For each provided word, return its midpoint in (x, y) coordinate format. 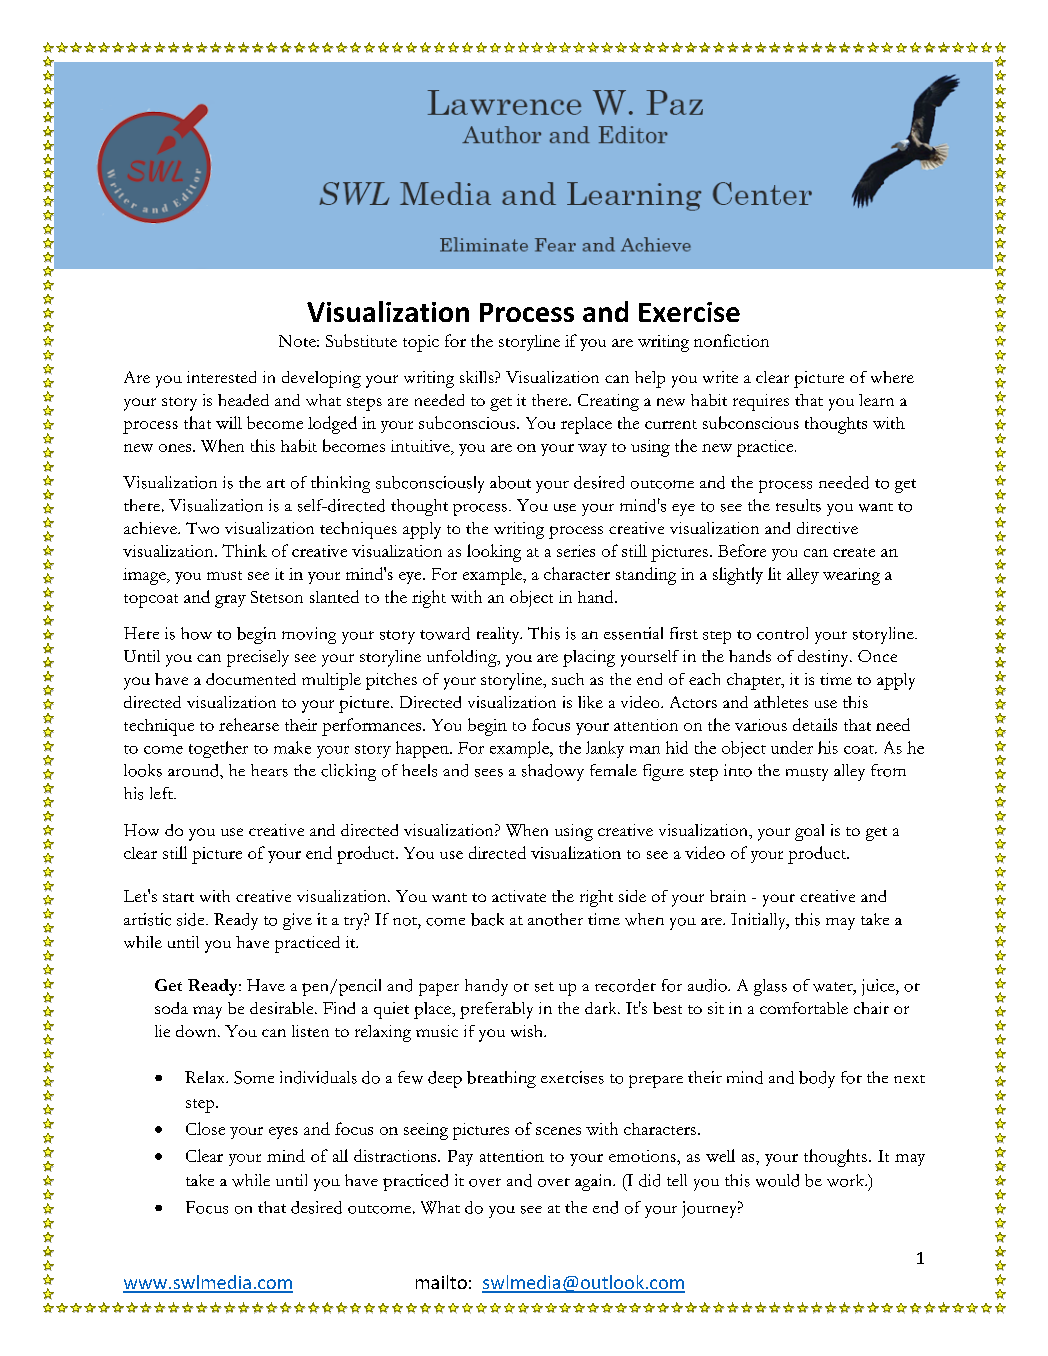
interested (221, 377)
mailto (441, 1282)
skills (478, 377)
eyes (283, 1133)
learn (876, 400)
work (847, 1180)
